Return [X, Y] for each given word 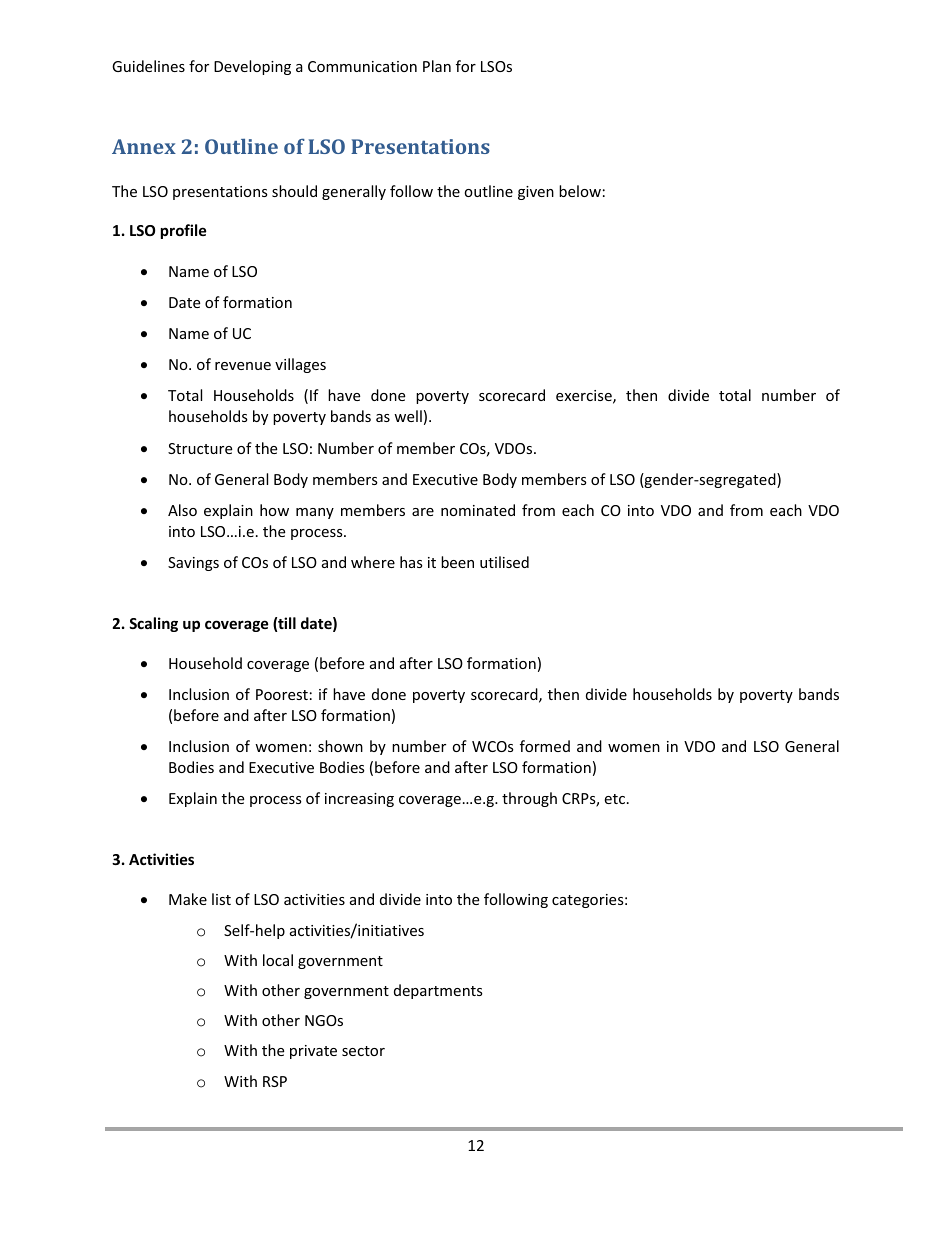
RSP [275, 1081]
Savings [193, 564]
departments [438, 991]
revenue [243, 366]
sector [363, 1051]
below [580, 191]
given [536, 193]
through [529, 799]
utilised [504, 562]
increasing [359, 800]
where [373, 562]
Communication [362, 66]
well [408, 416]
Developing [252, 67]
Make [188, 899]
